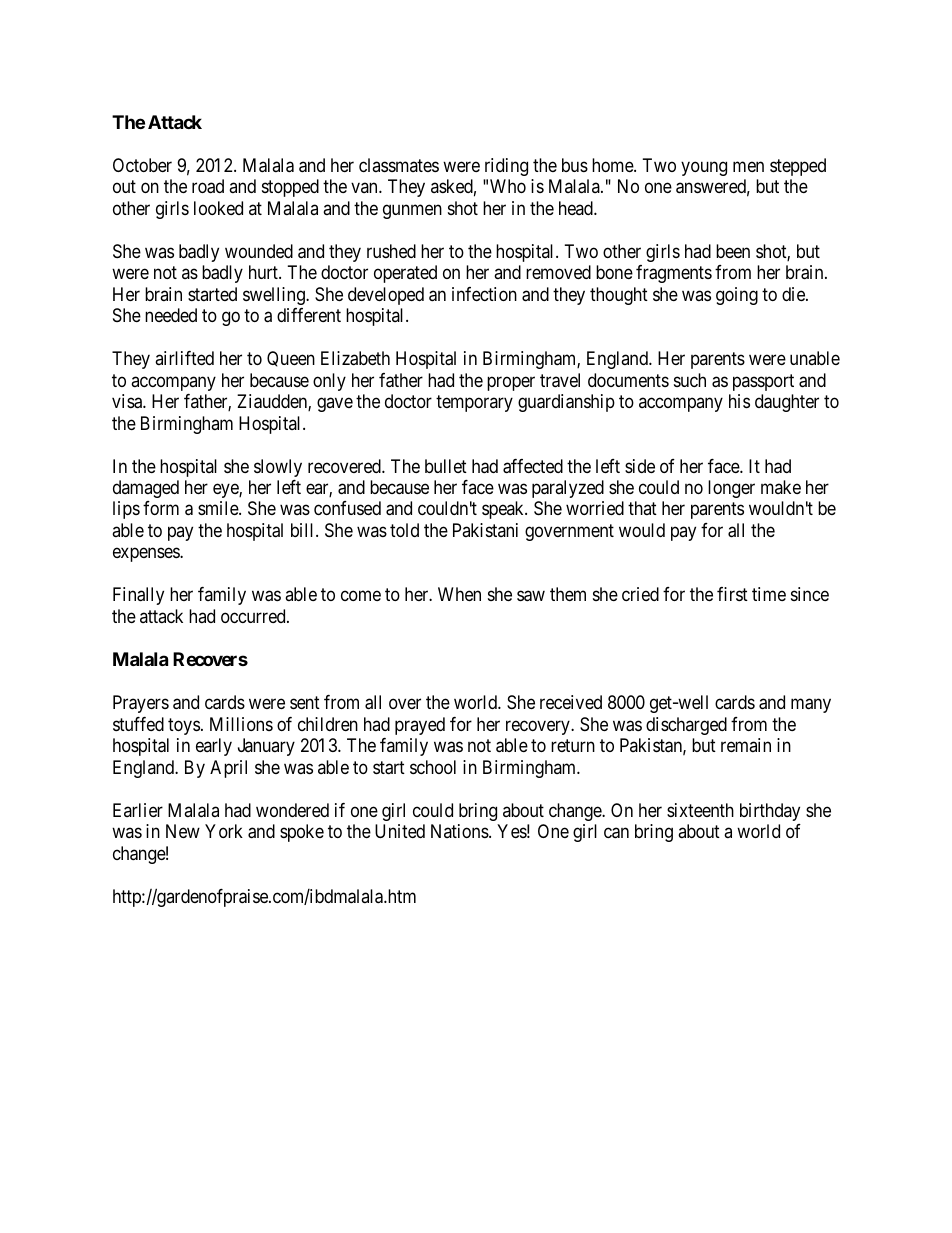 The height and width of the image is (1233, 952). What do you see at coordinates (208, 186) in the image?
I see `road` at bounding box center [208, 186].
